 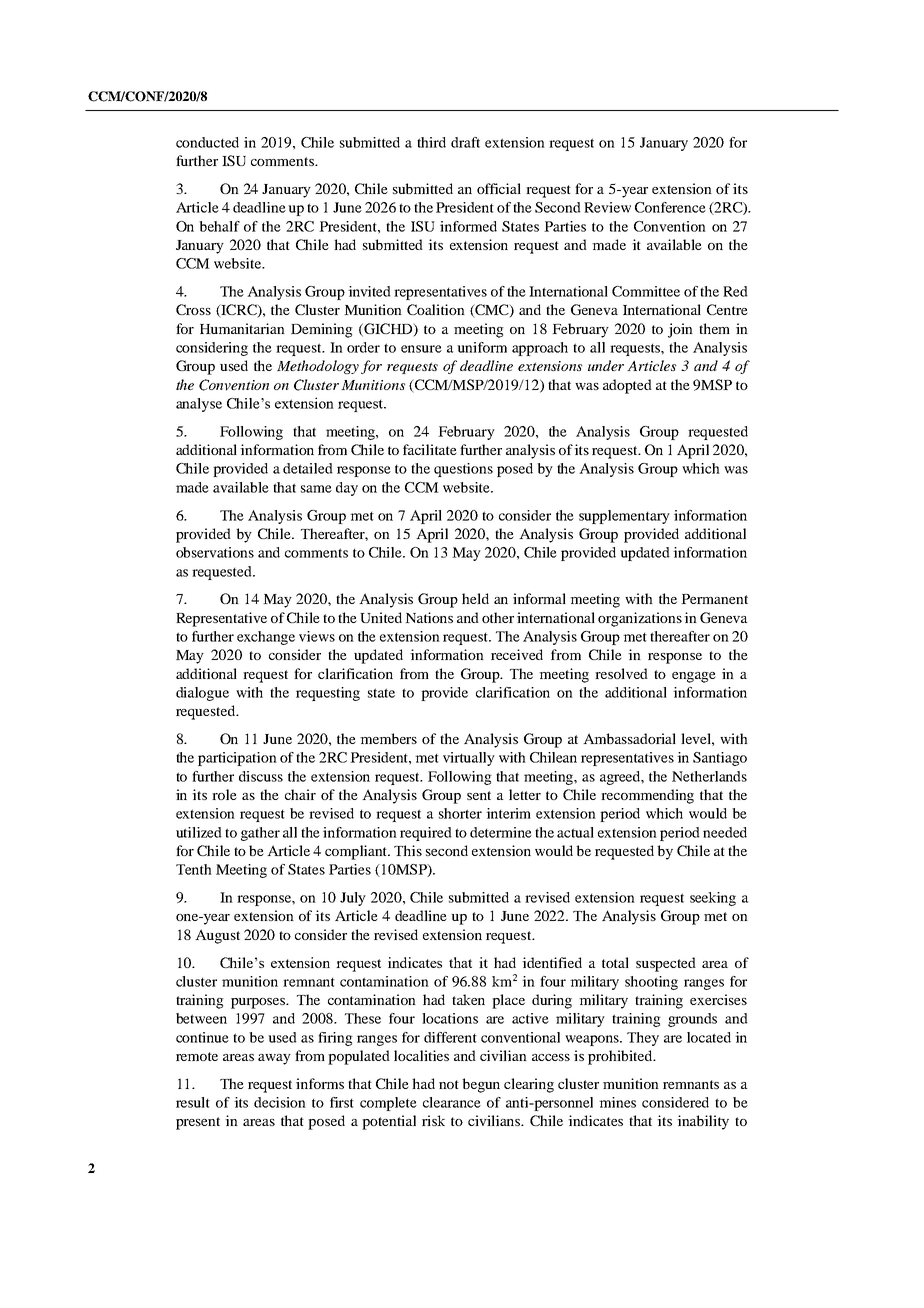 What do you see at coordinates (280, 1102) in the document?
I see `decision` at bounding box center [280, 1102].
